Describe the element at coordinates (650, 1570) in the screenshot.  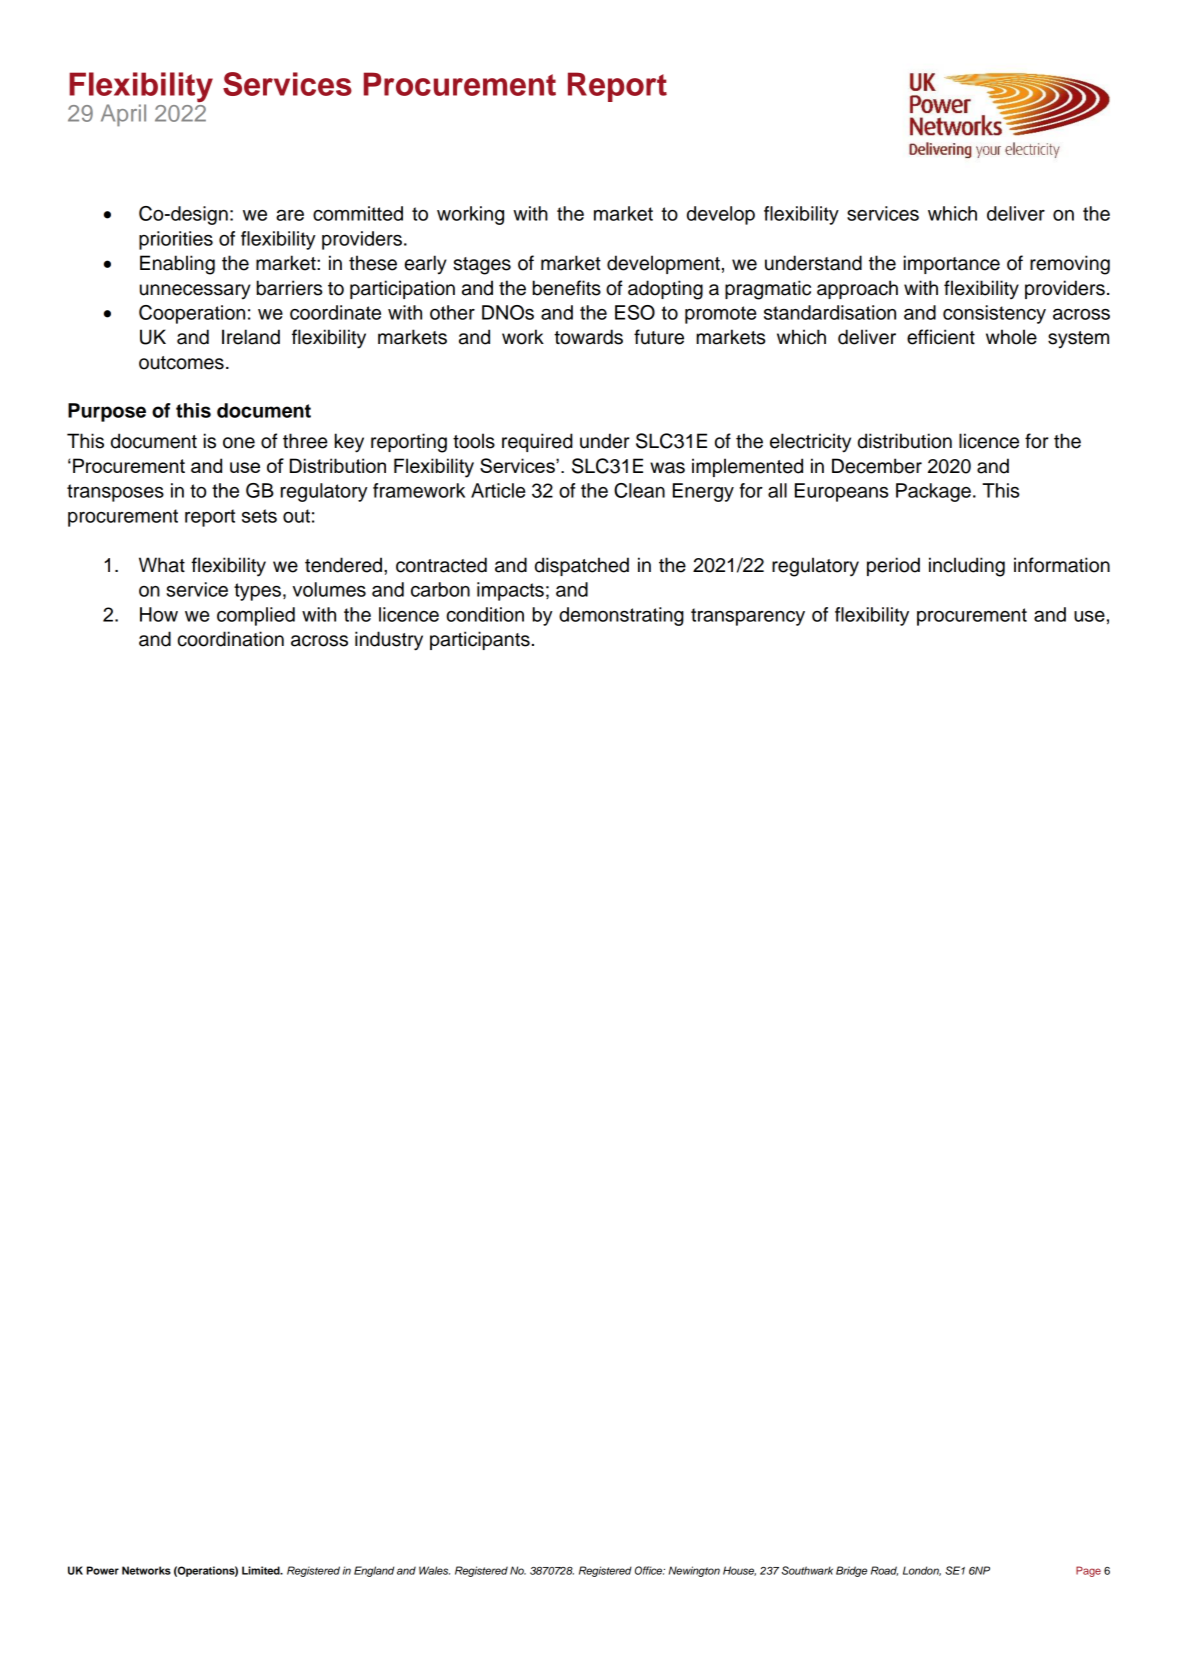
I see `Office` at that location.
